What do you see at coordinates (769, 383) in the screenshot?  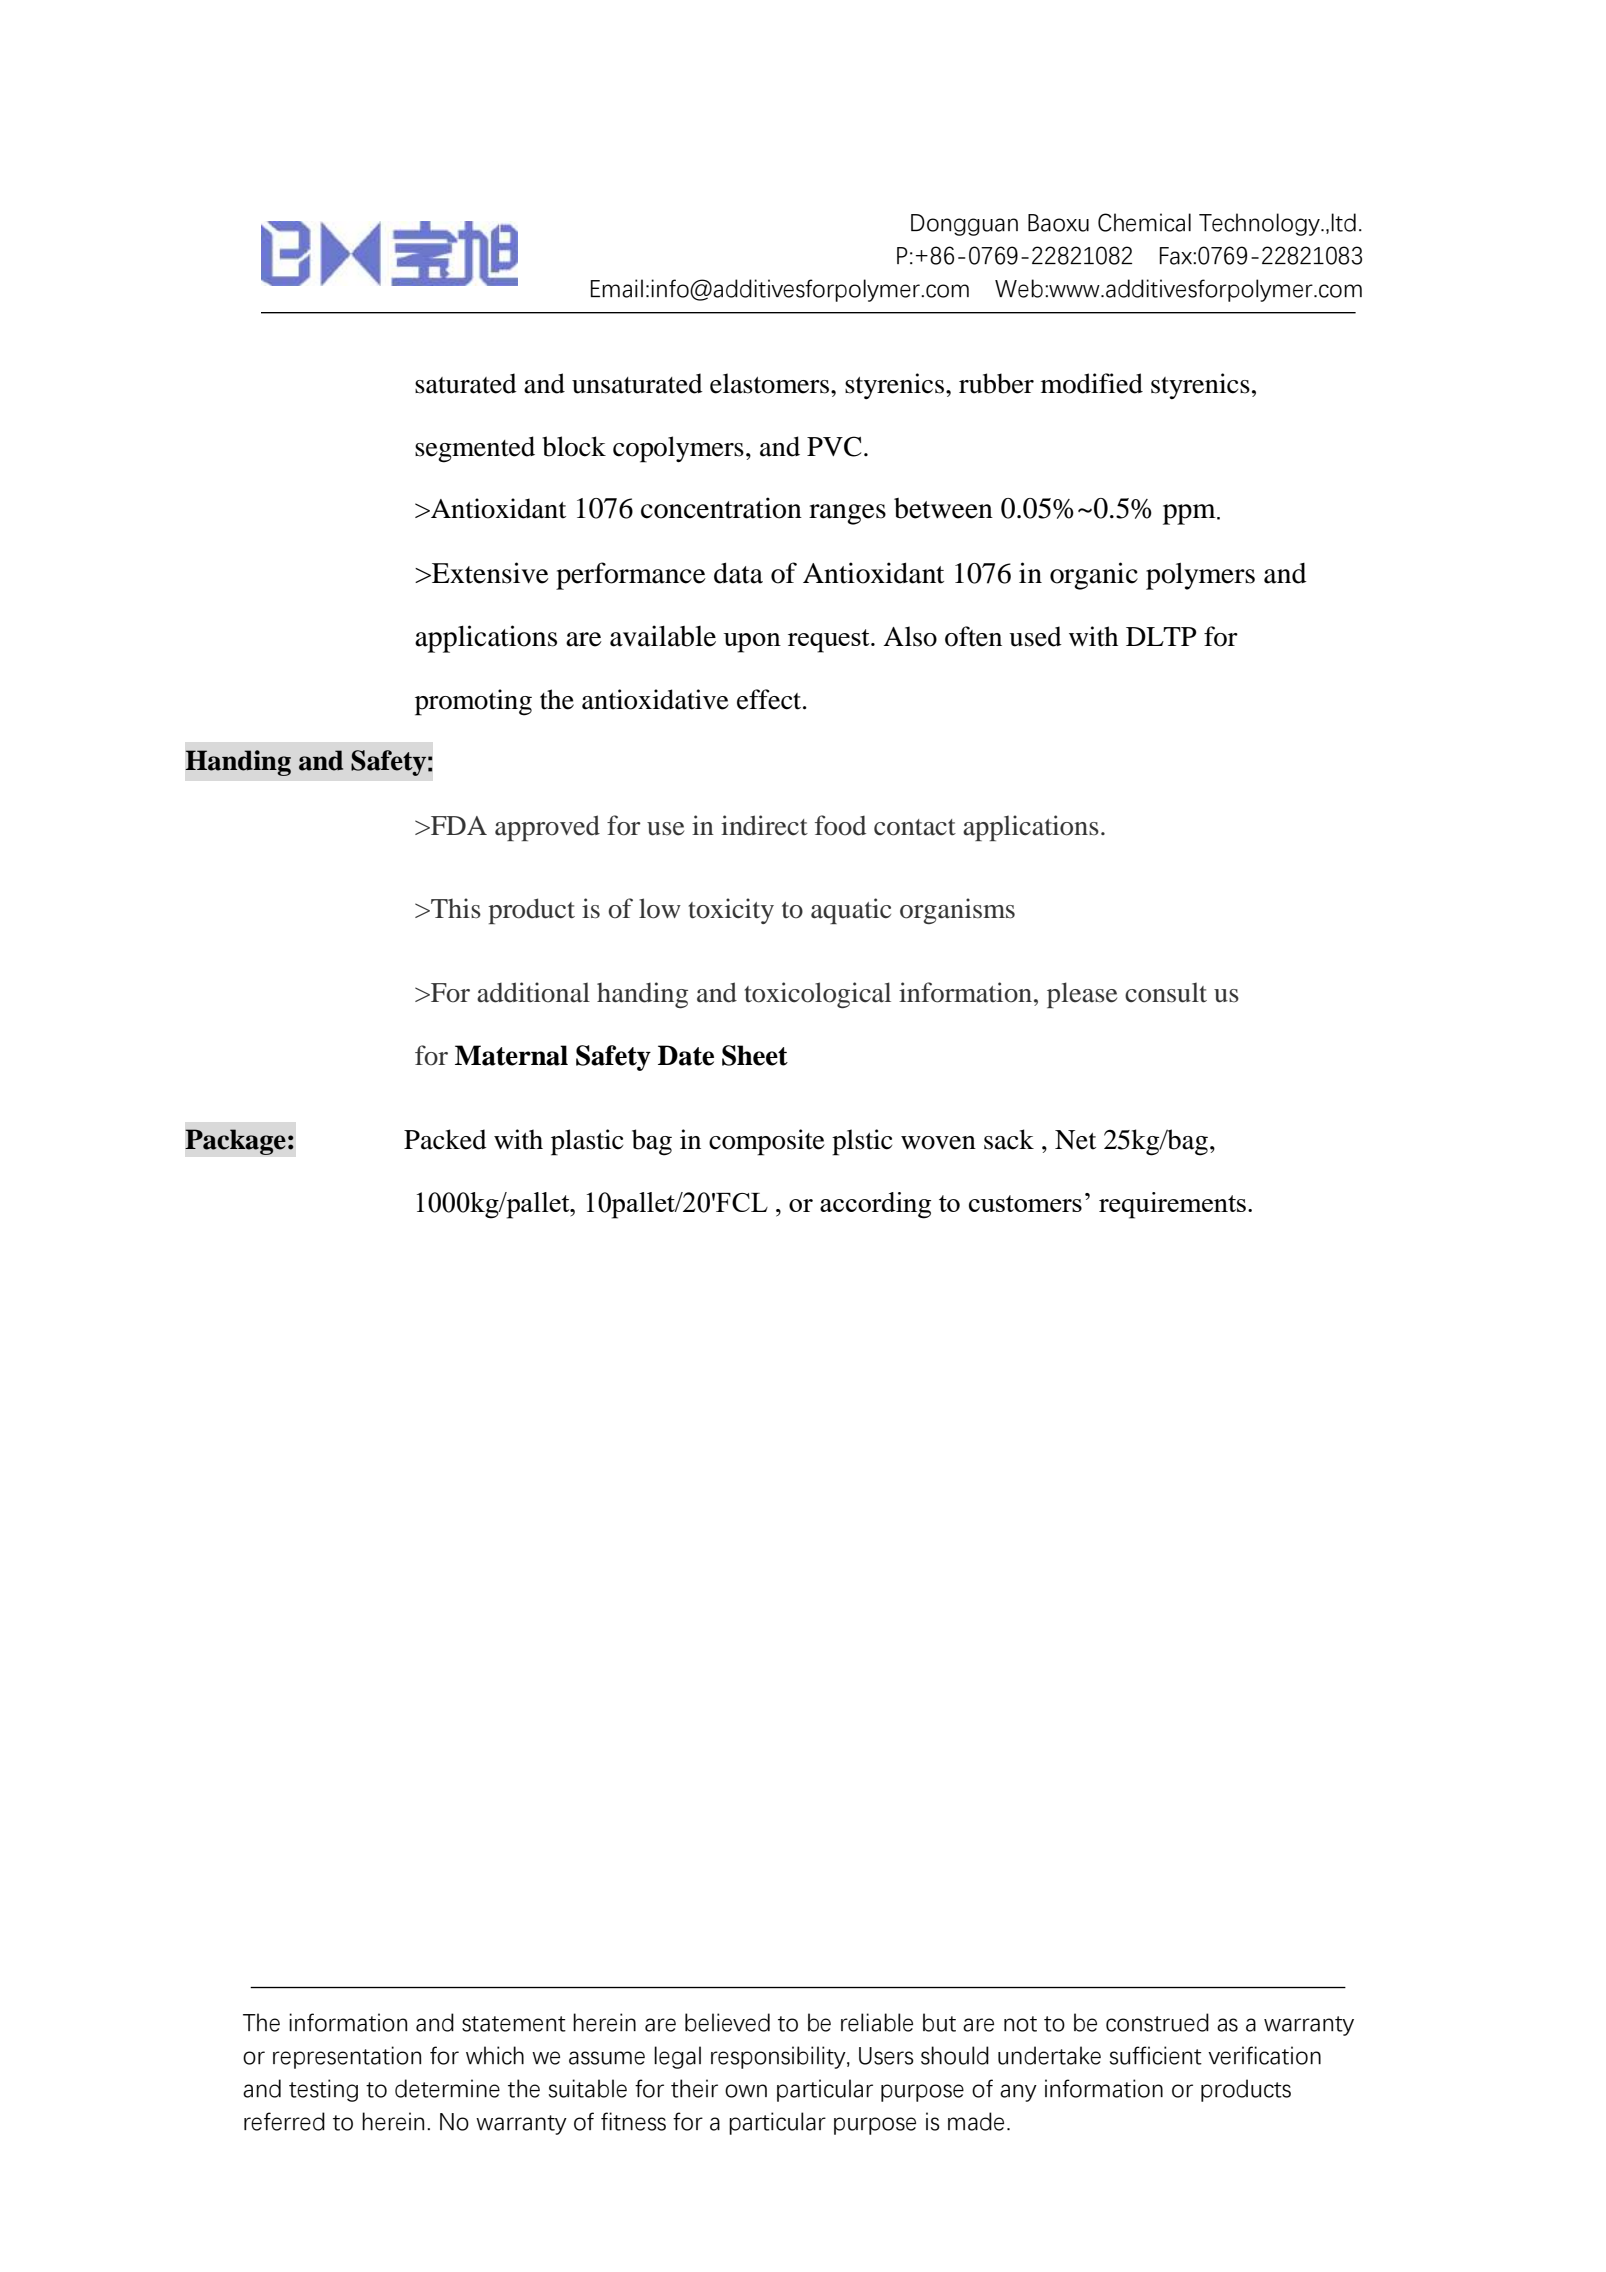 I see `elastomers` at bounding box center [769, 383].
